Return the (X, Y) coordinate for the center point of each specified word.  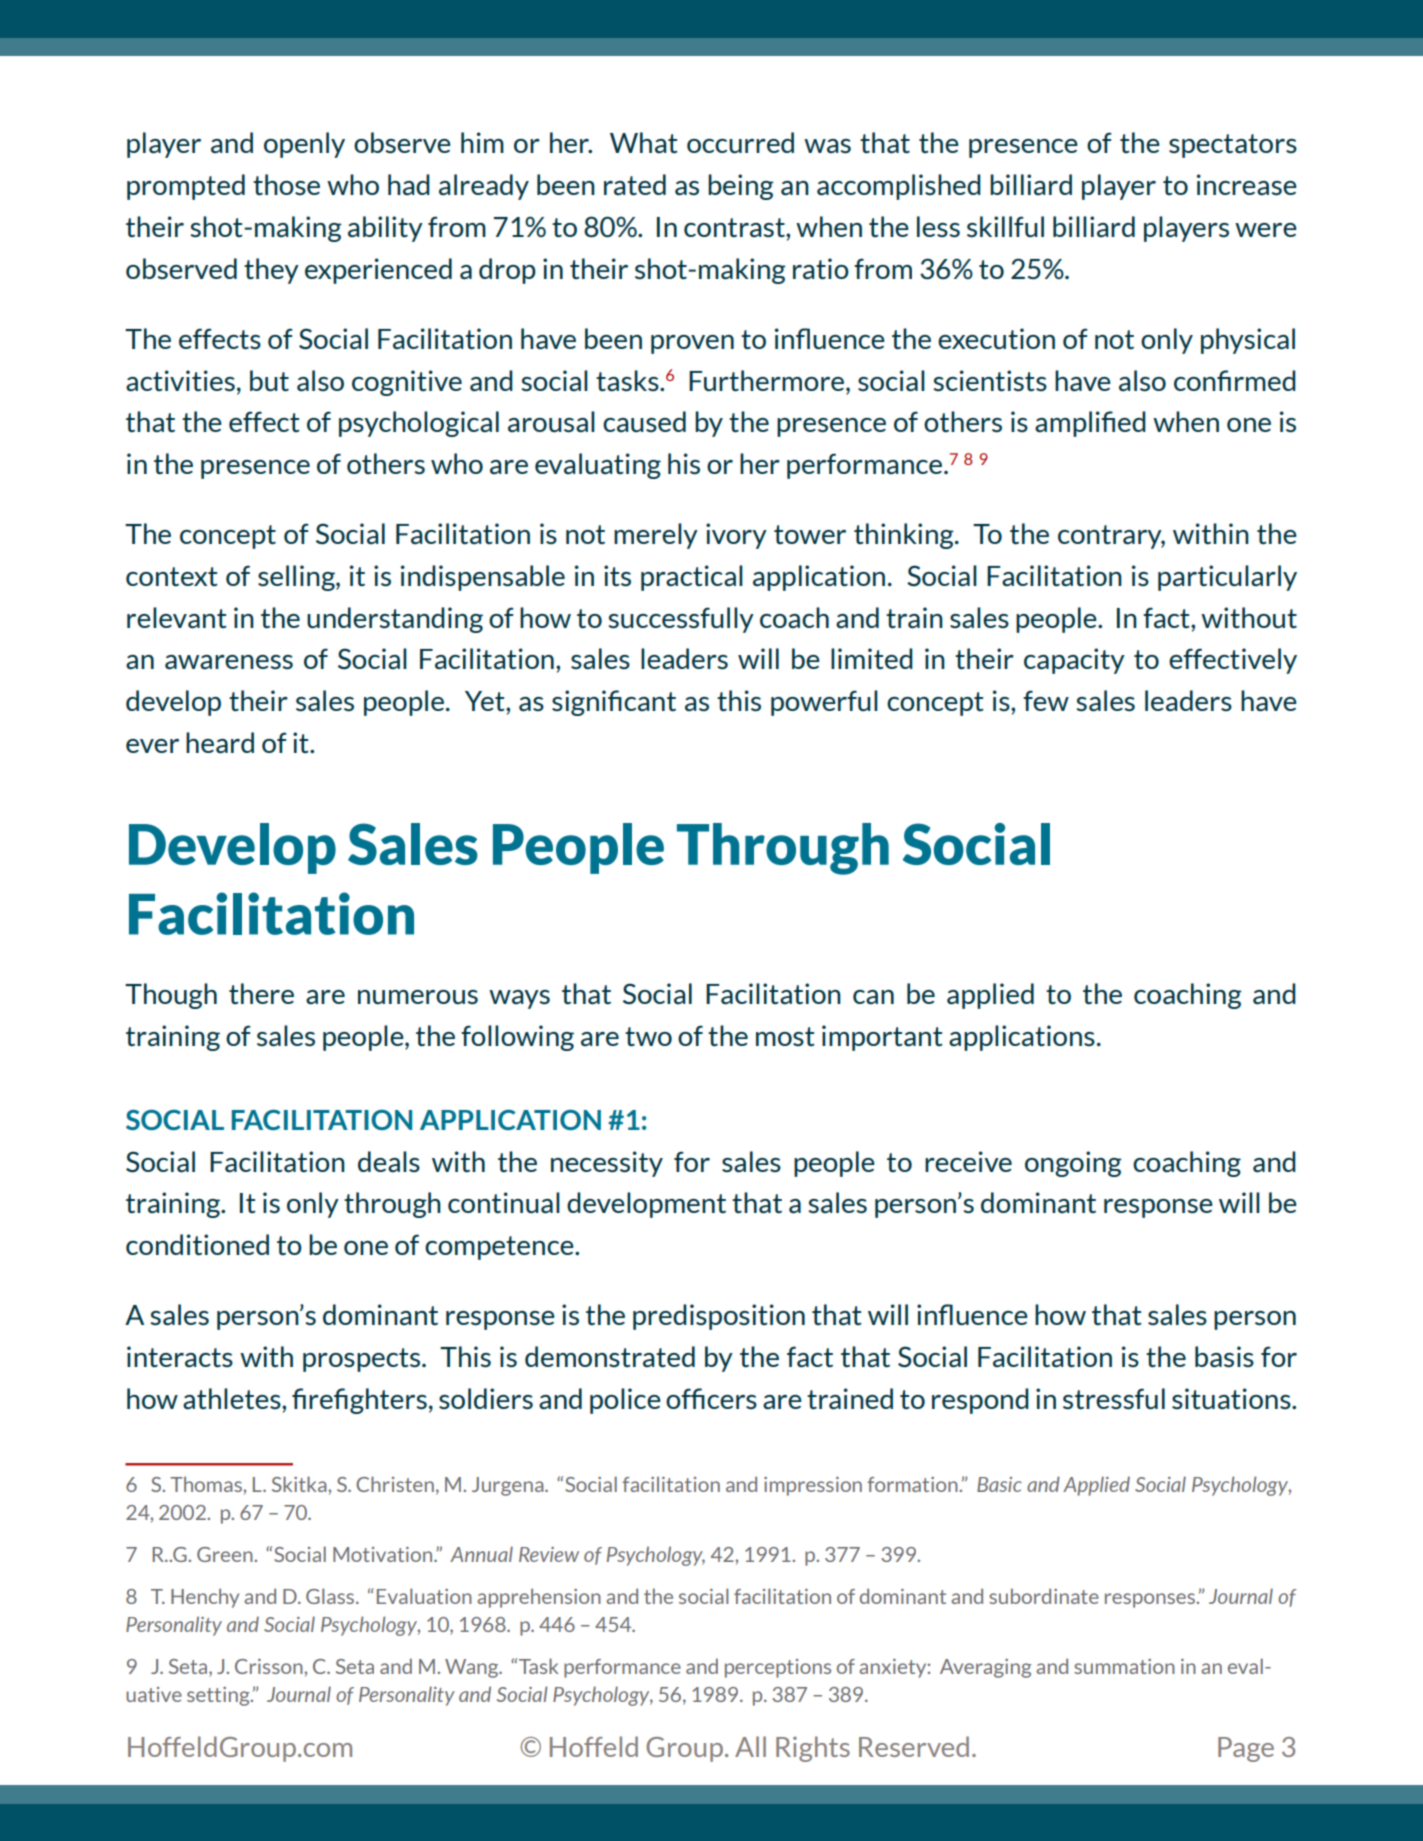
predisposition (719, 1317)
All (750, 1746)
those (286, 184)
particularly (1227, 578)
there (261, 993)
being (741, 187)
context (172, 576)
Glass (331, 1596)
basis (1224, 1357)
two (648, 1036)
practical (692, 578)
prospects (363, 1360)
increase (1247, 185)
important (882, 1038)
